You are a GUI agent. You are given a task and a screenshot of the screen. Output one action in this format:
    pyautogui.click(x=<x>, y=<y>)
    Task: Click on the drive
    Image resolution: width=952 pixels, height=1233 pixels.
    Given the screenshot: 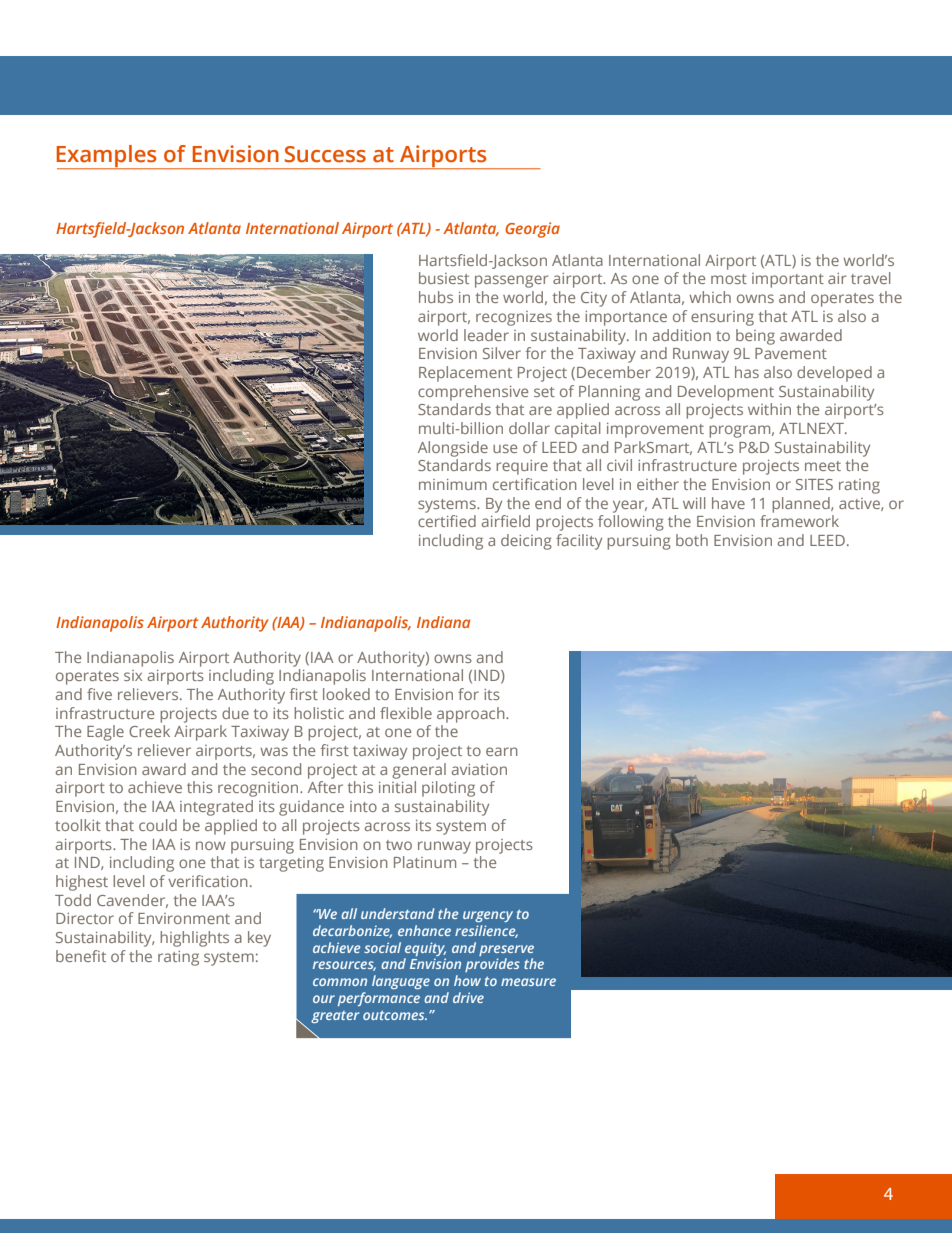 What is the action you would take?
    pyautogui.click(x=468, y=997)
